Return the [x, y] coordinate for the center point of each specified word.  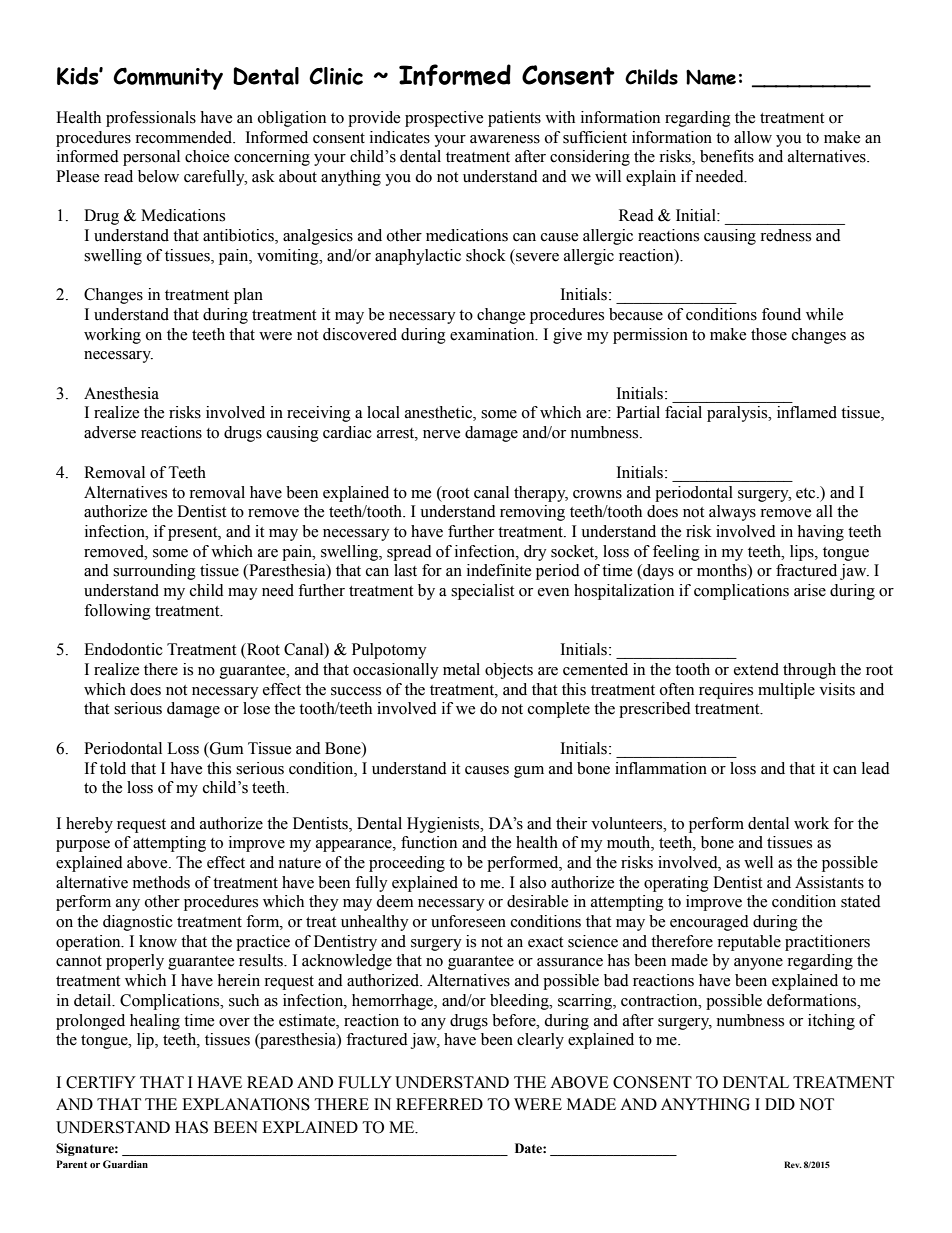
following [117, 612]
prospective [444, 119]
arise [810, 590]
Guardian [125, 1164]
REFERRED [439, 1104]
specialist [482, 592]
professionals [151, 119]
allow [753, 137]
